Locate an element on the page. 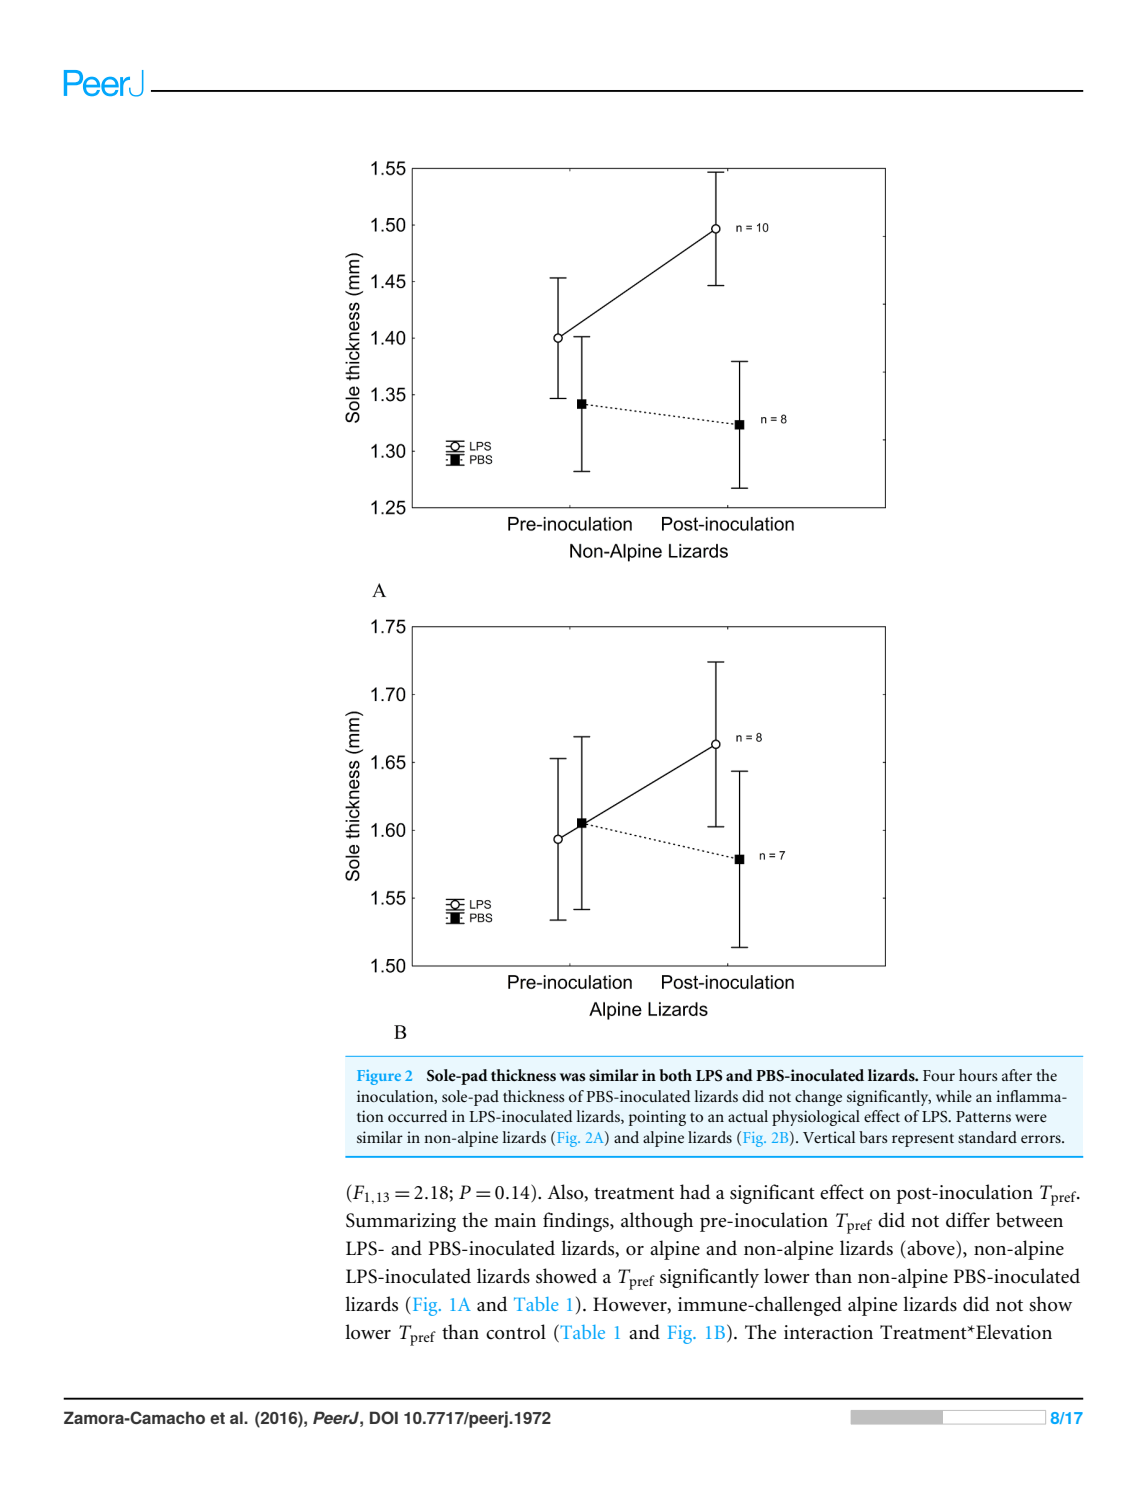 This document has height=1485, width=1147. between is located at coordinates (1029, 1220).
